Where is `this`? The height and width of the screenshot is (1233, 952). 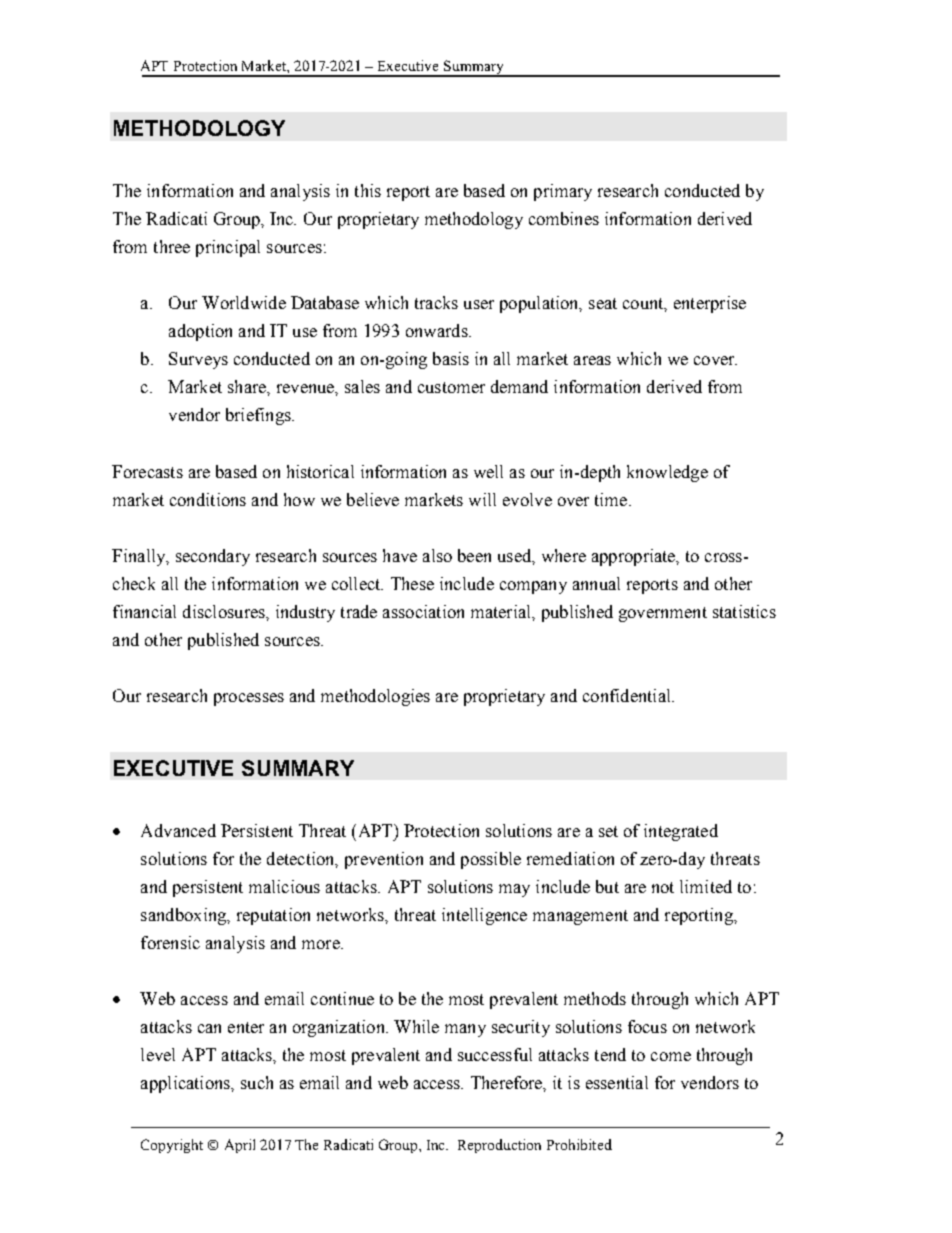 this is located at coordinates (368, 190).
